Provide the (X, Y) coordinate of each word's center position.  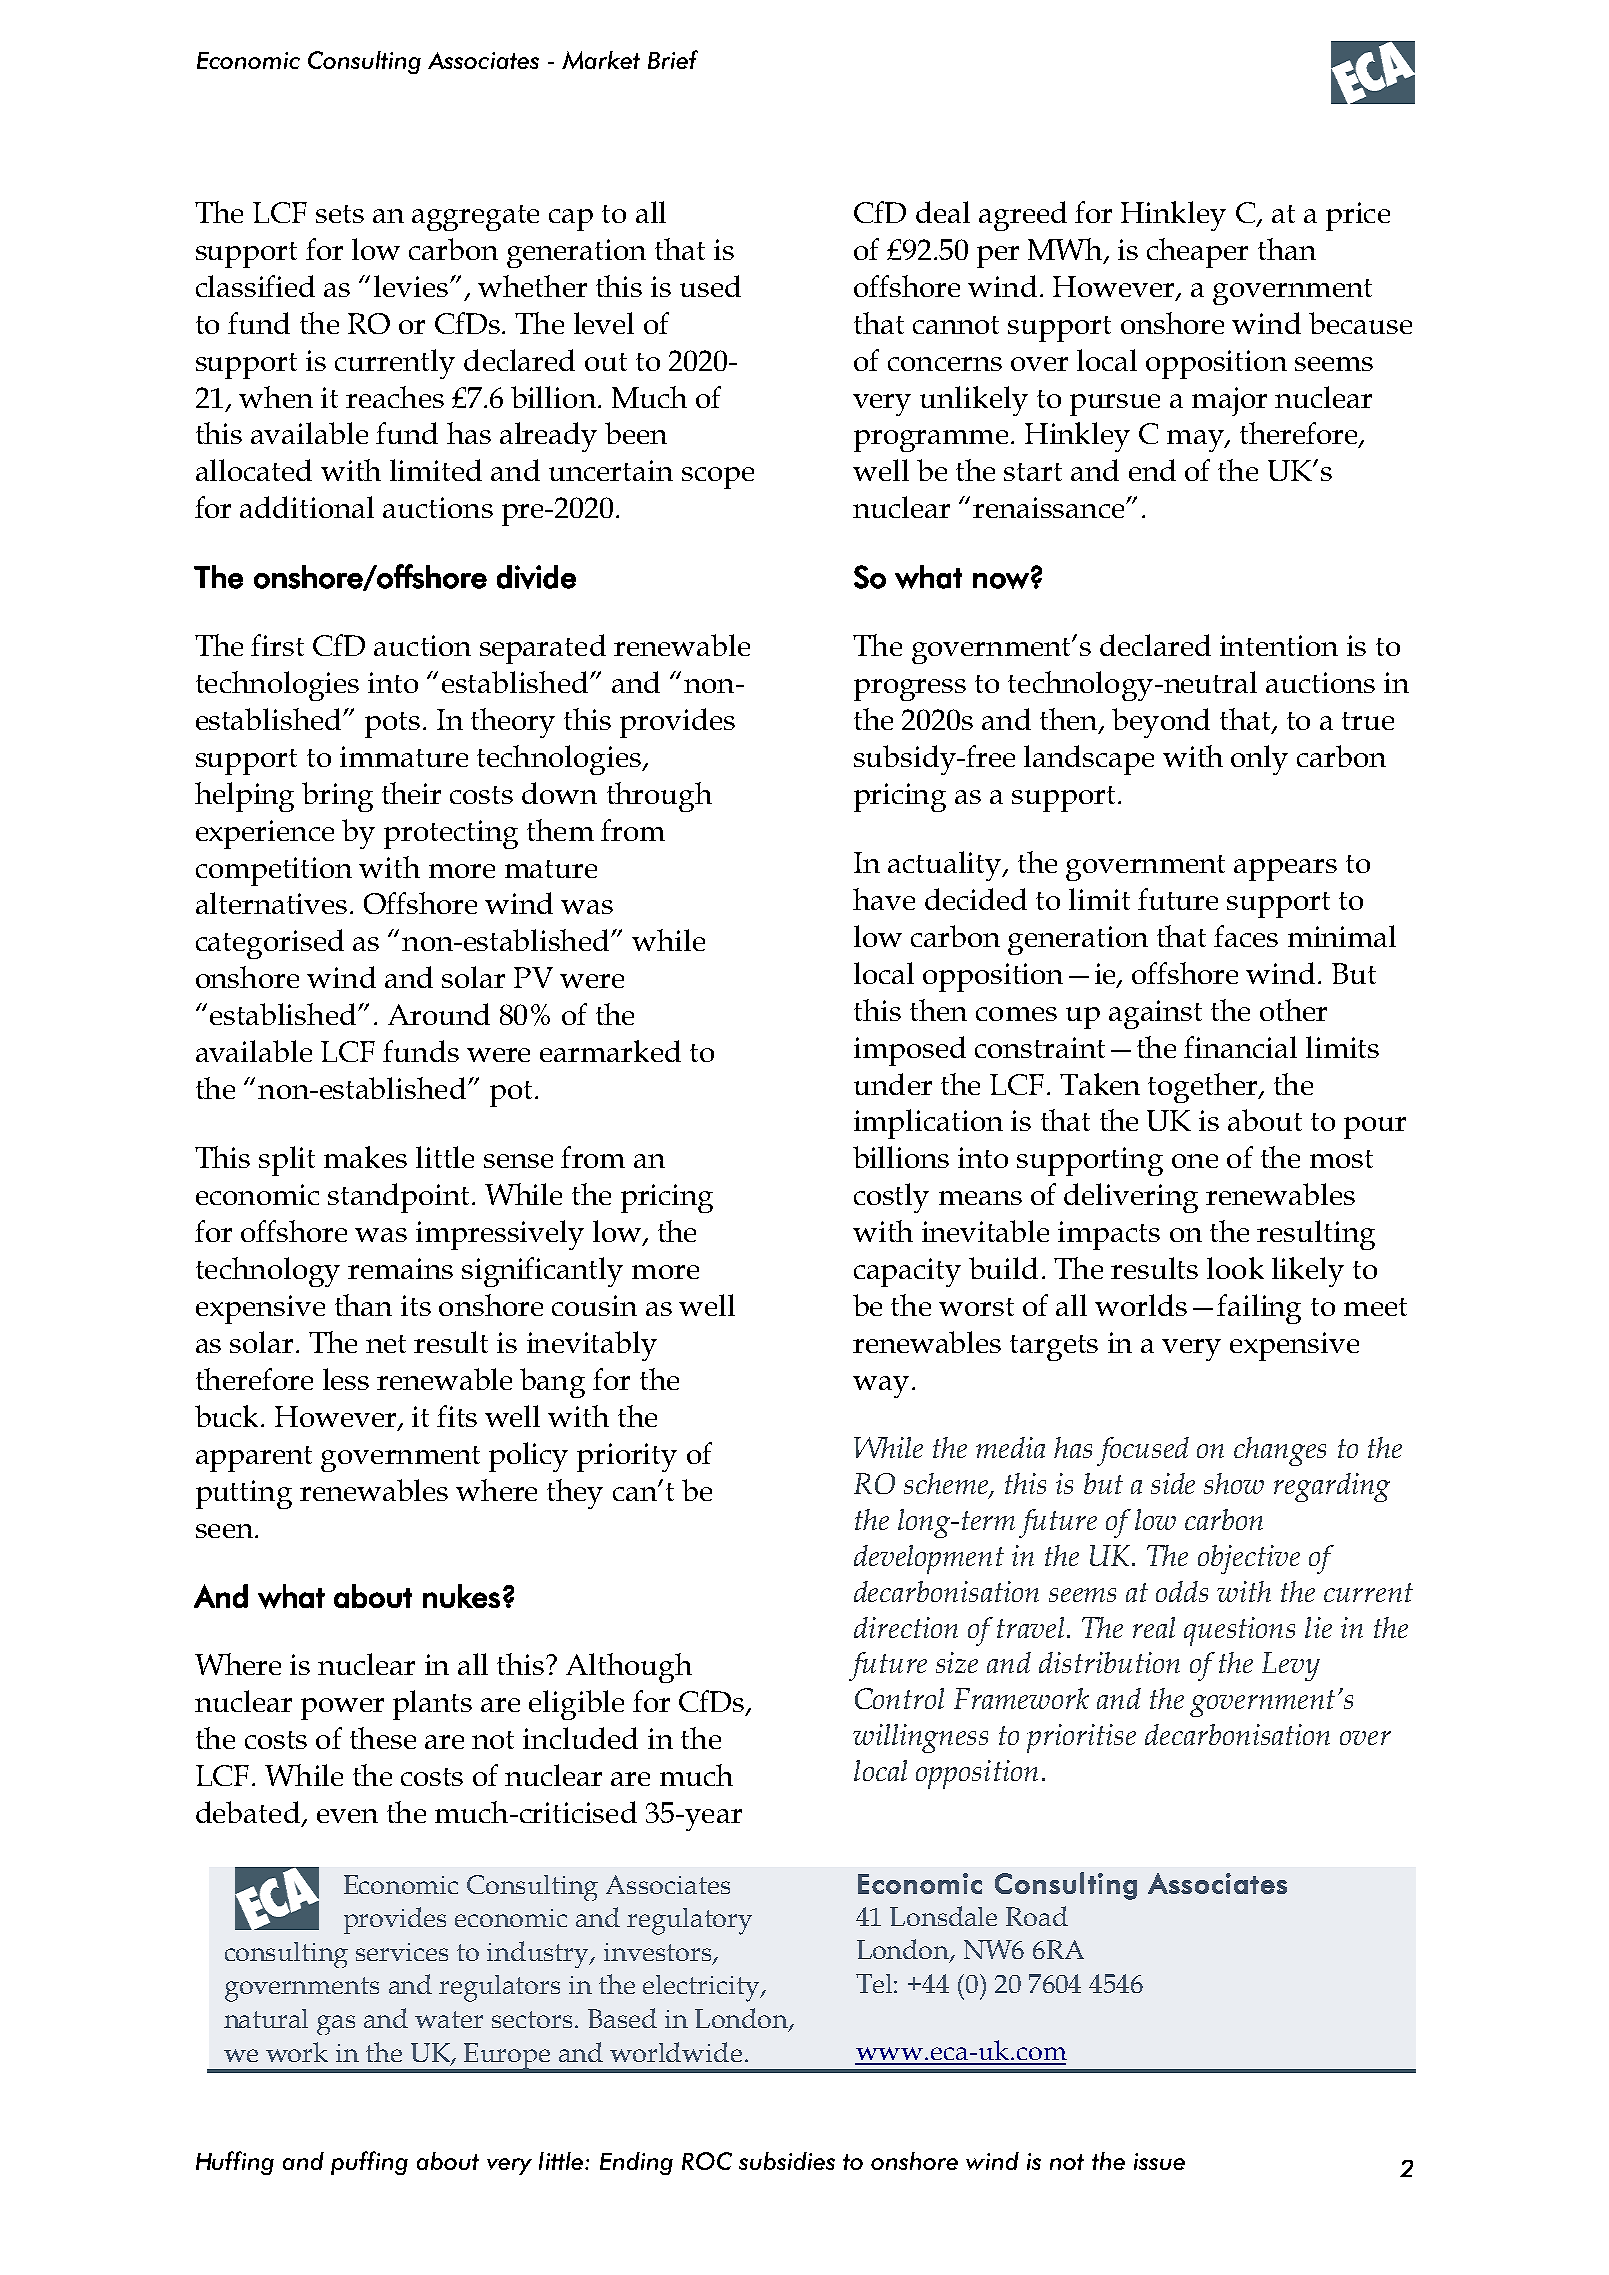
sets (340, 214)
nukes (461, 1596)
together (1204, 1088)
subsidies (787, 2161)
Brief (673, 59)
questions (1239, 1631)
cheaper (1197, 253)
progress (910, 690)
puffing (369, 2163)
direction (906, 1627)
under (893, 1084)
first (277, 645)
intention (1279, 645)
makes (365, 1157)
